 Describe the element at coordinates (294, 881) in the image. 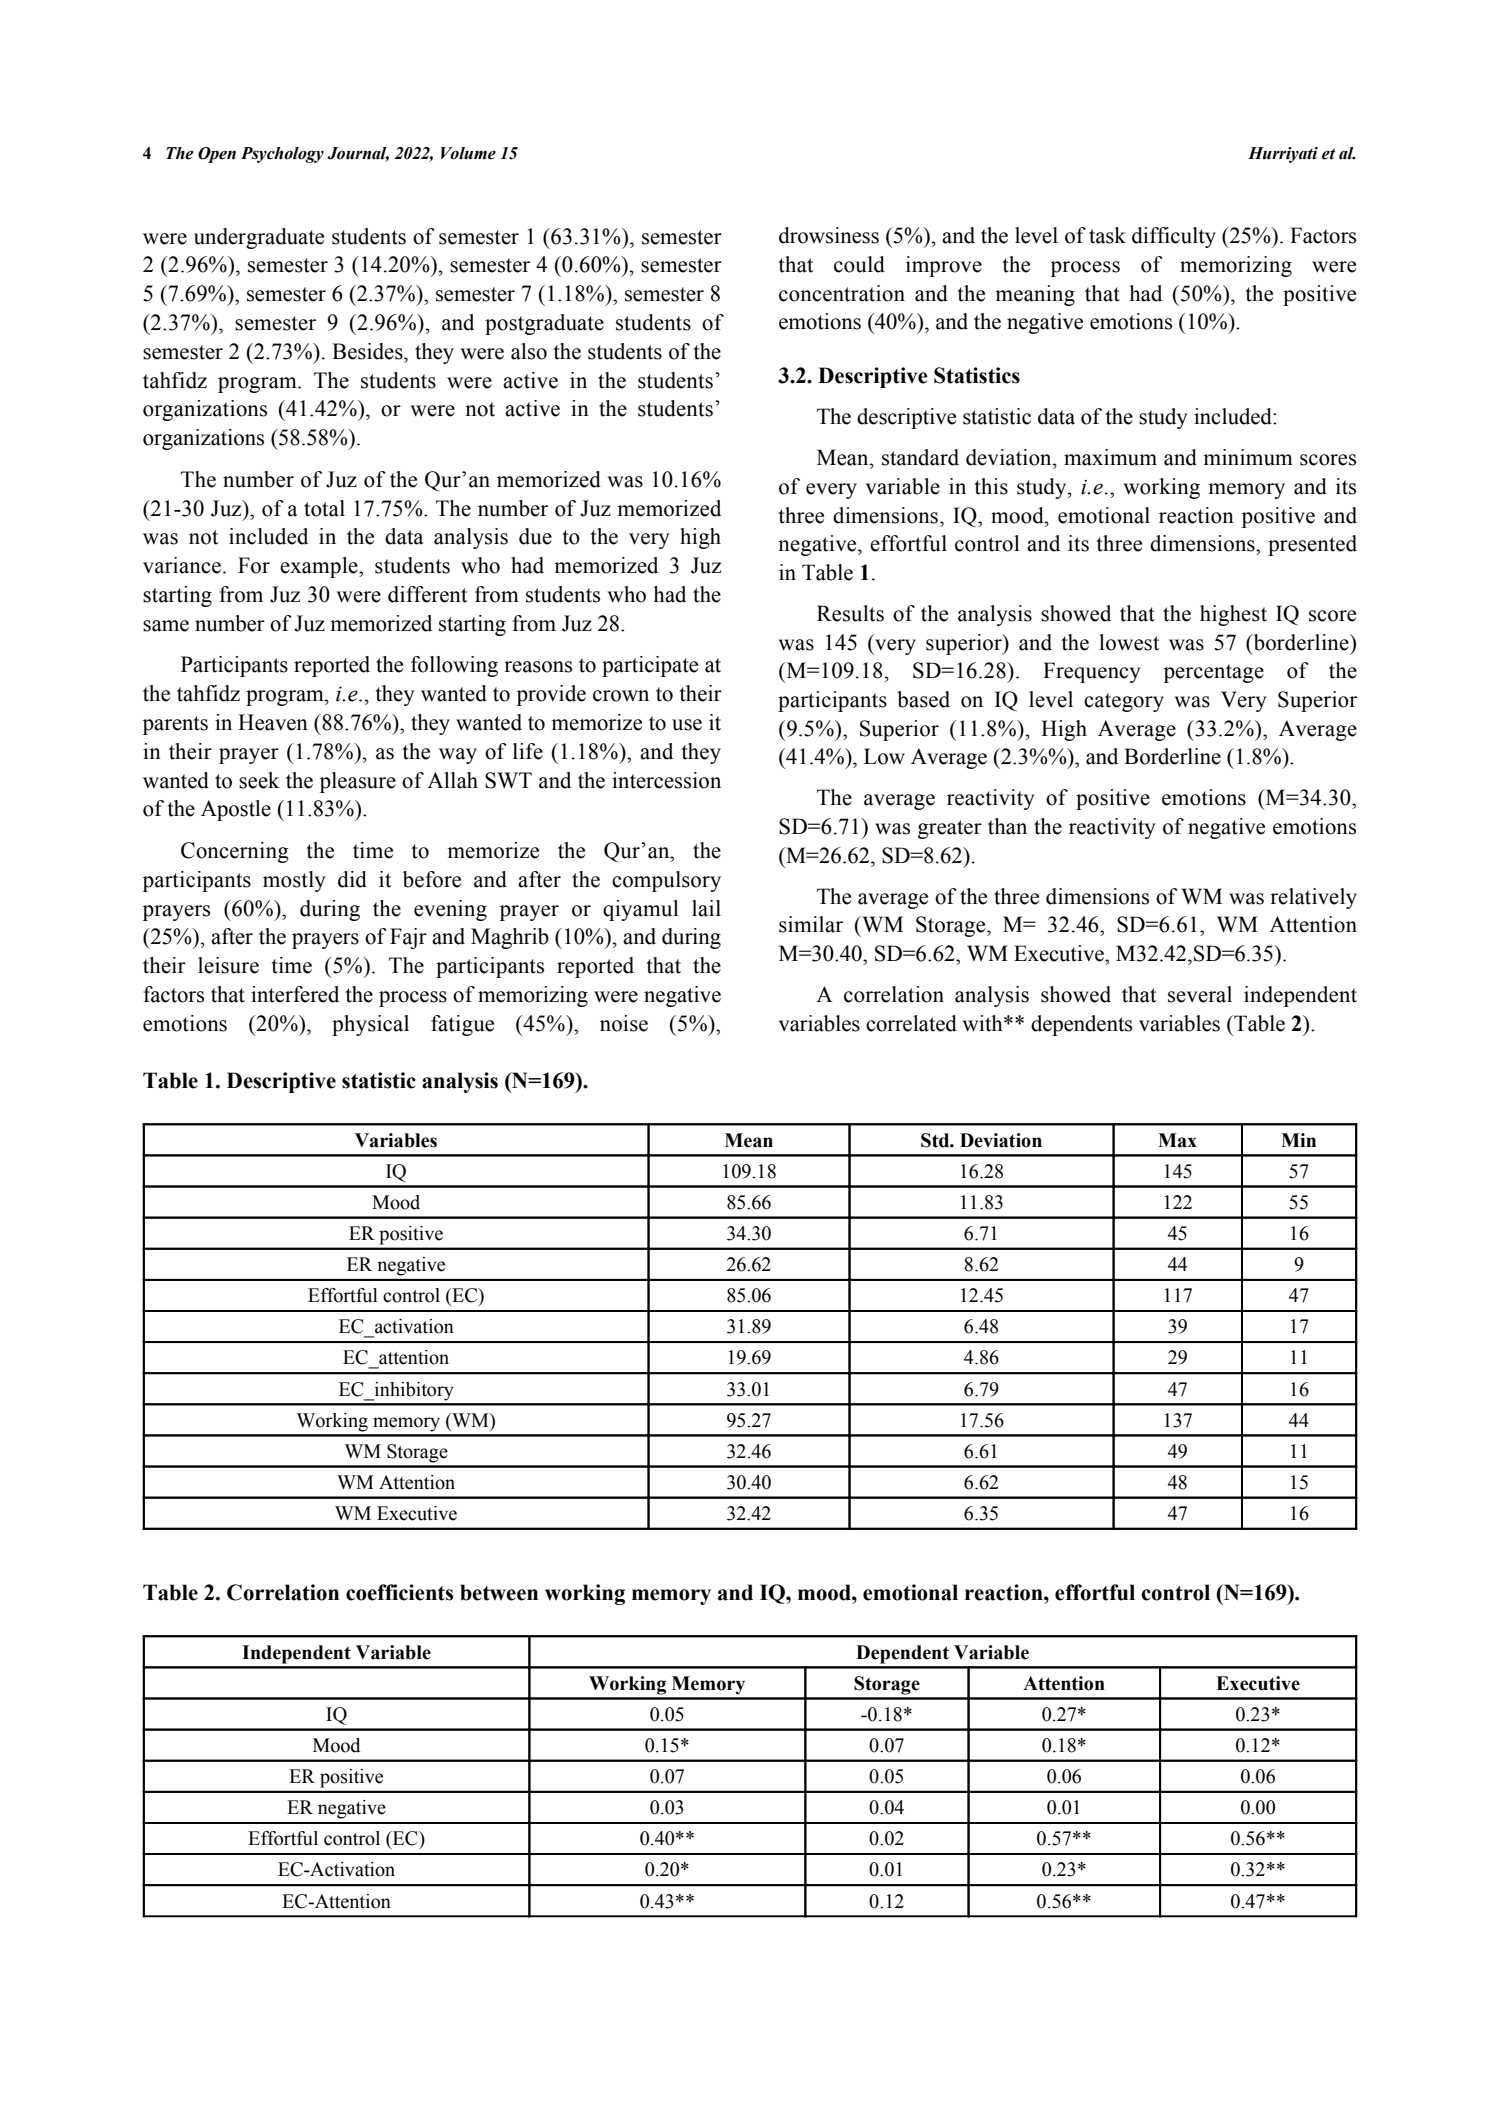

I see `mostly` at that location.
